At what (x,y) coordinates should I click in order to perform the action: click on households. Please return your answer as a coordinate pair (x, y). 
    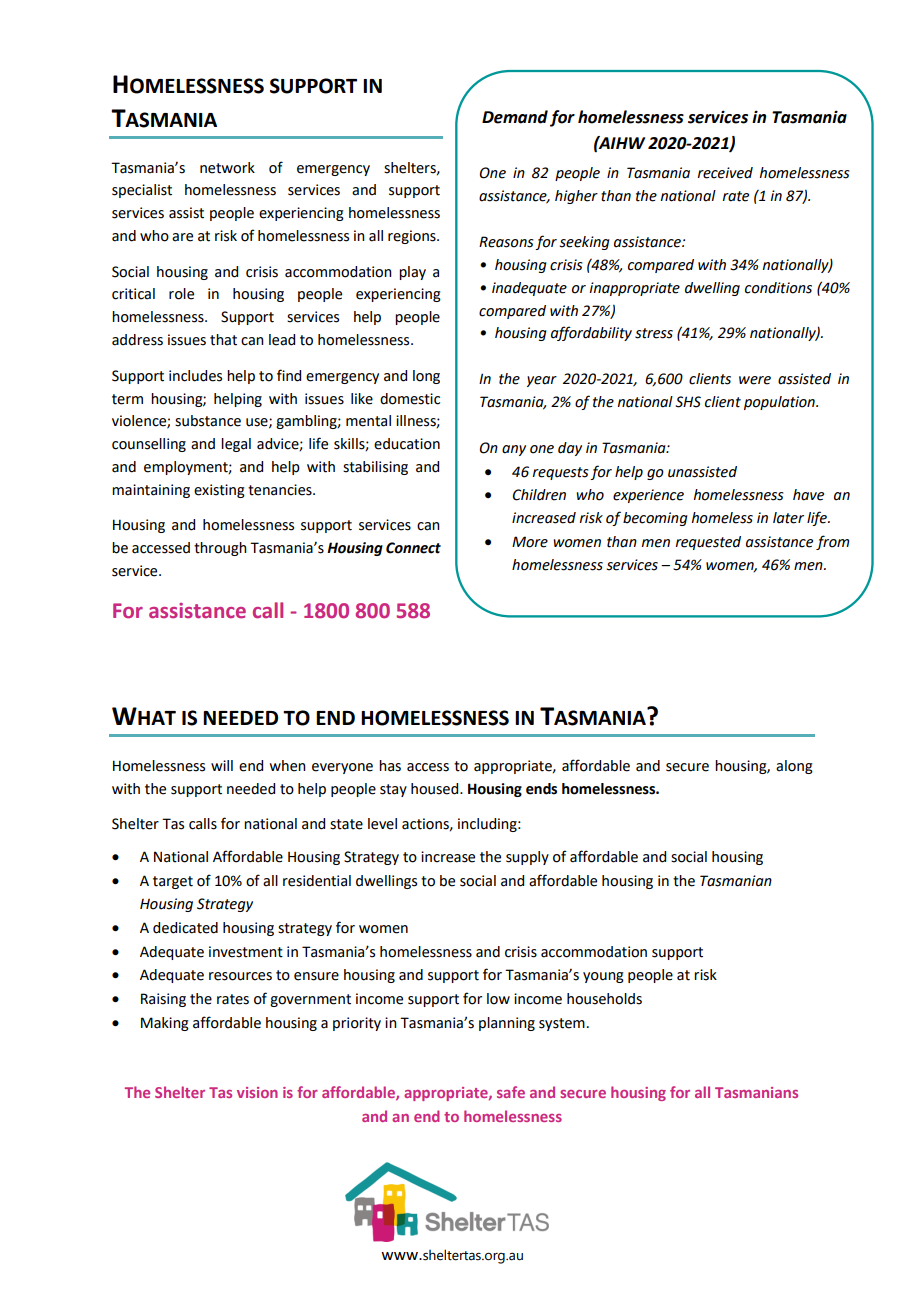
    Looking at the image, I should click on (604, 999).
